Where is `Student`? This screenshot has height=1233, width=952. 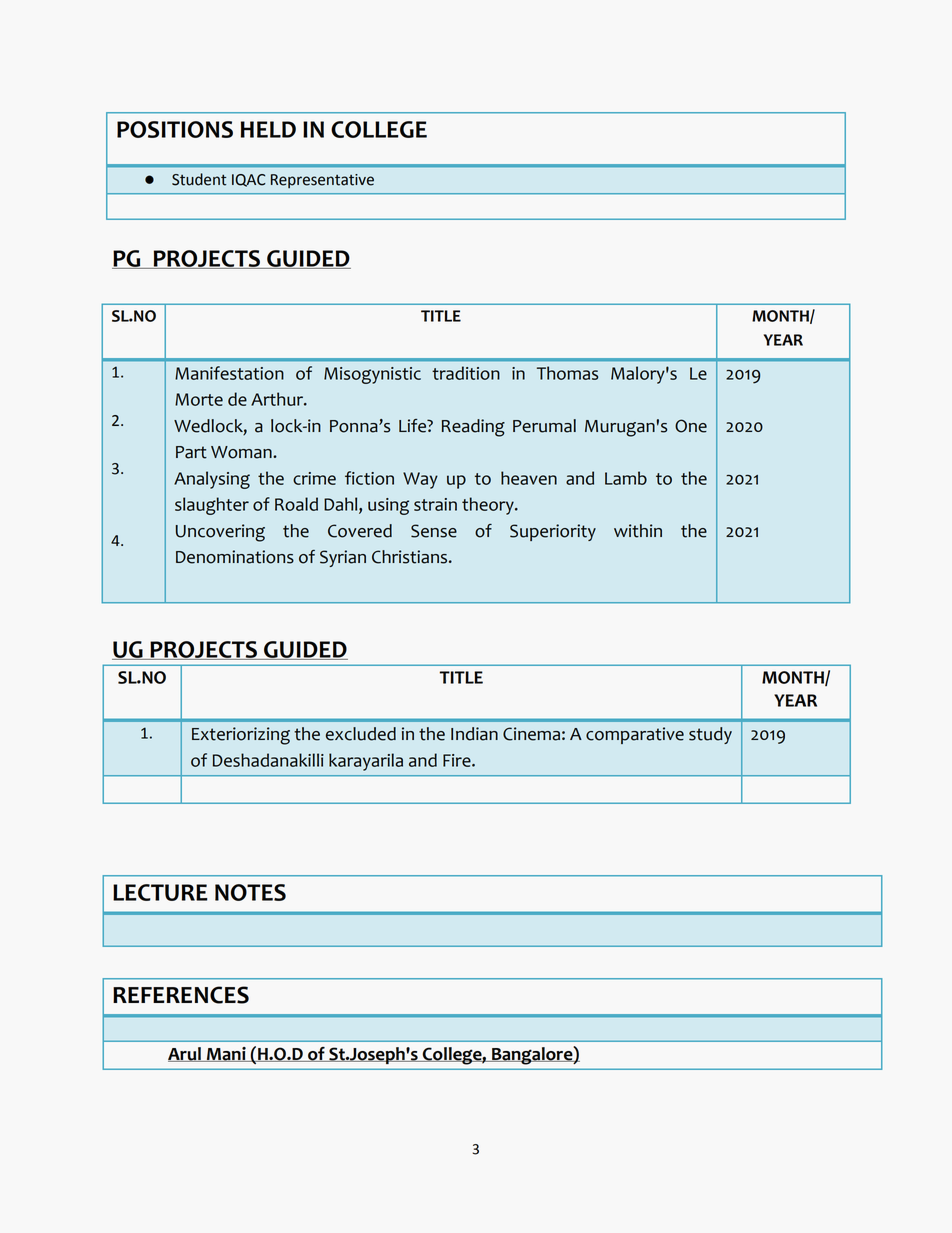 Student is located at coordinates (199, 179).
